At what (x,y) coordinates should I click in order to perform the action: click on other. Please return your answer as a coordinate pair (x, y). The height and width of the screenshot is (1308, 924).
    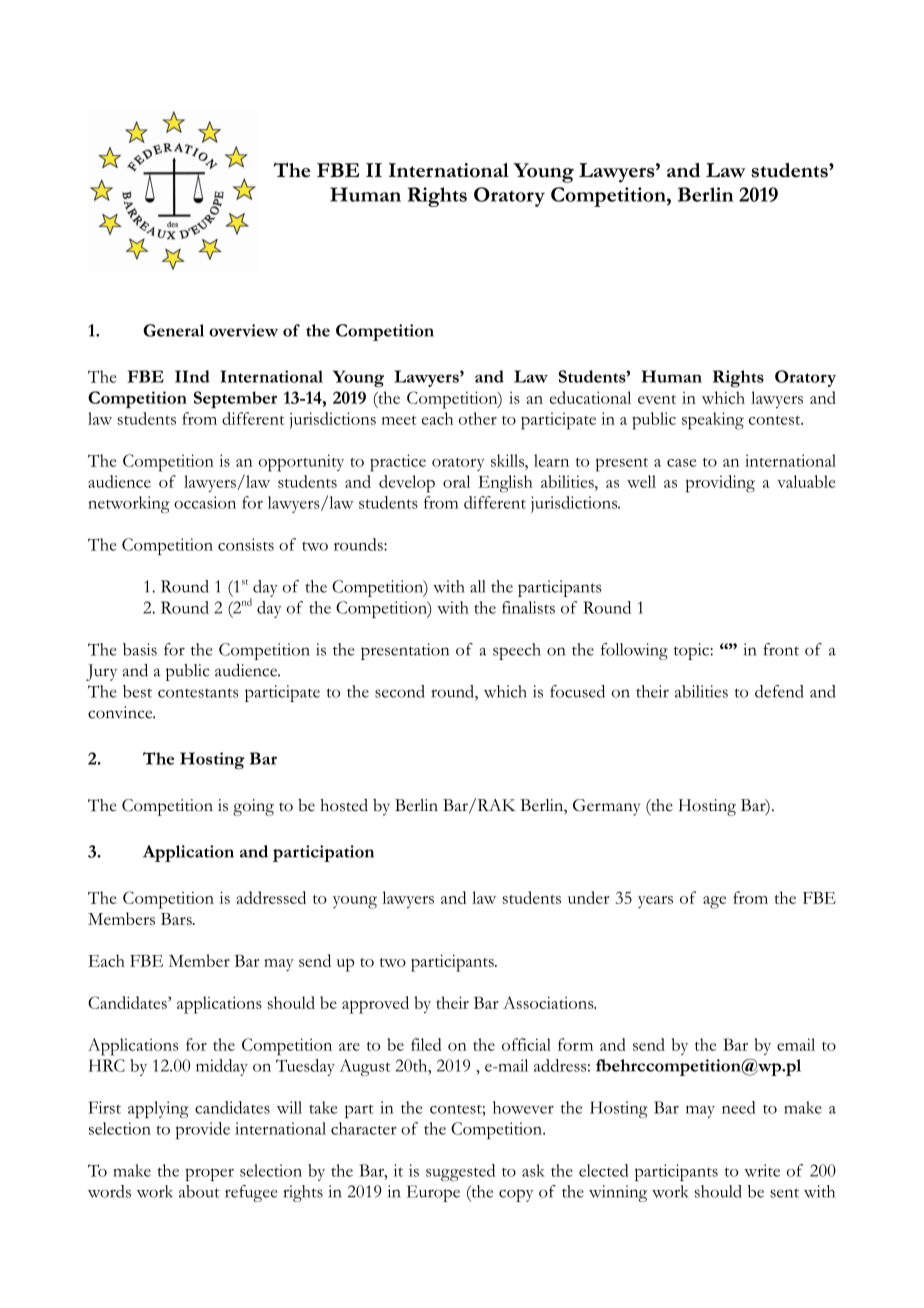
    Looking at the image, I should click on (478, 418).
